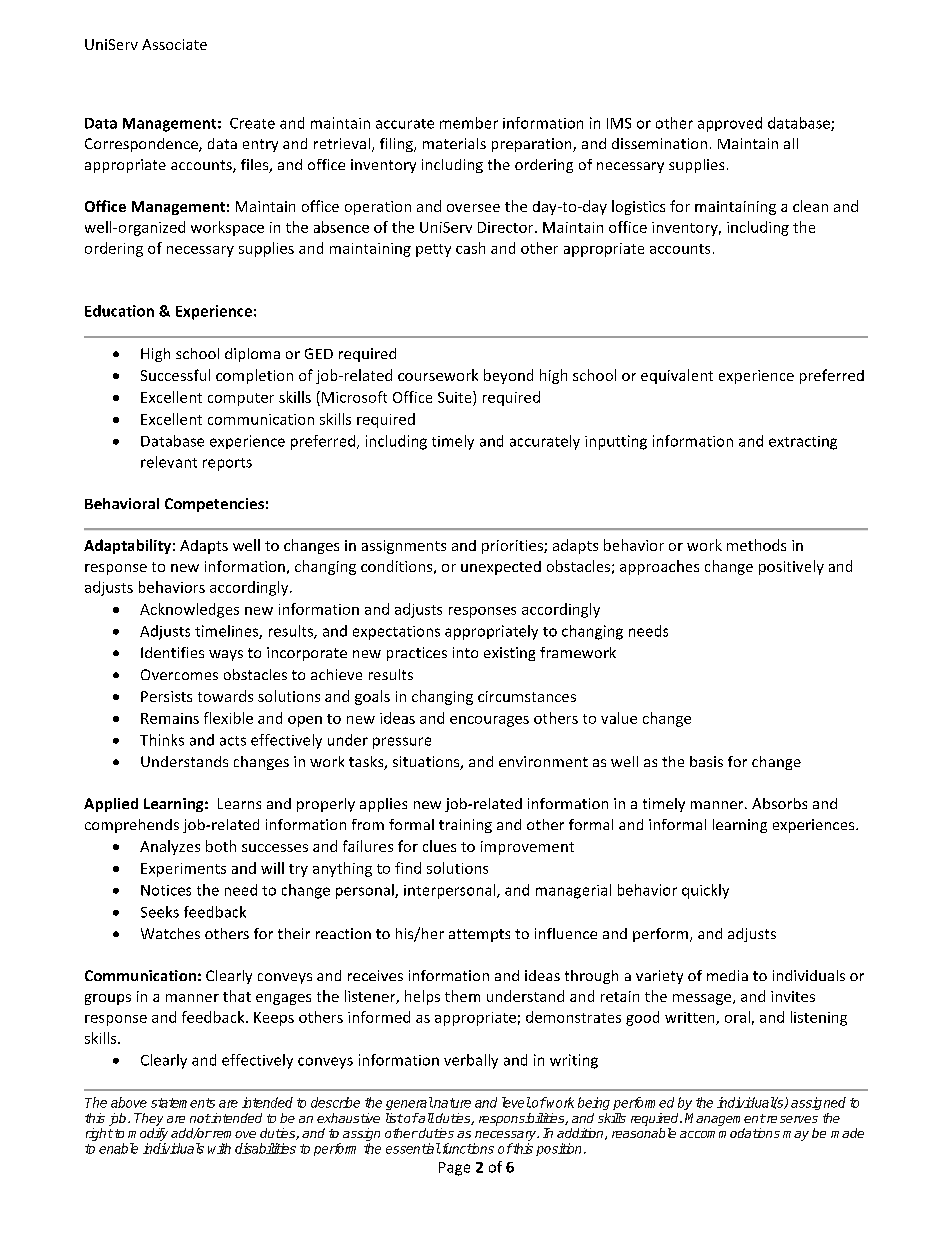 Image resolution: width=952 pixels, height=1233 pixels. Describe the element at coordinates (677, 376) in the image. I see `equivalent` at that location.
